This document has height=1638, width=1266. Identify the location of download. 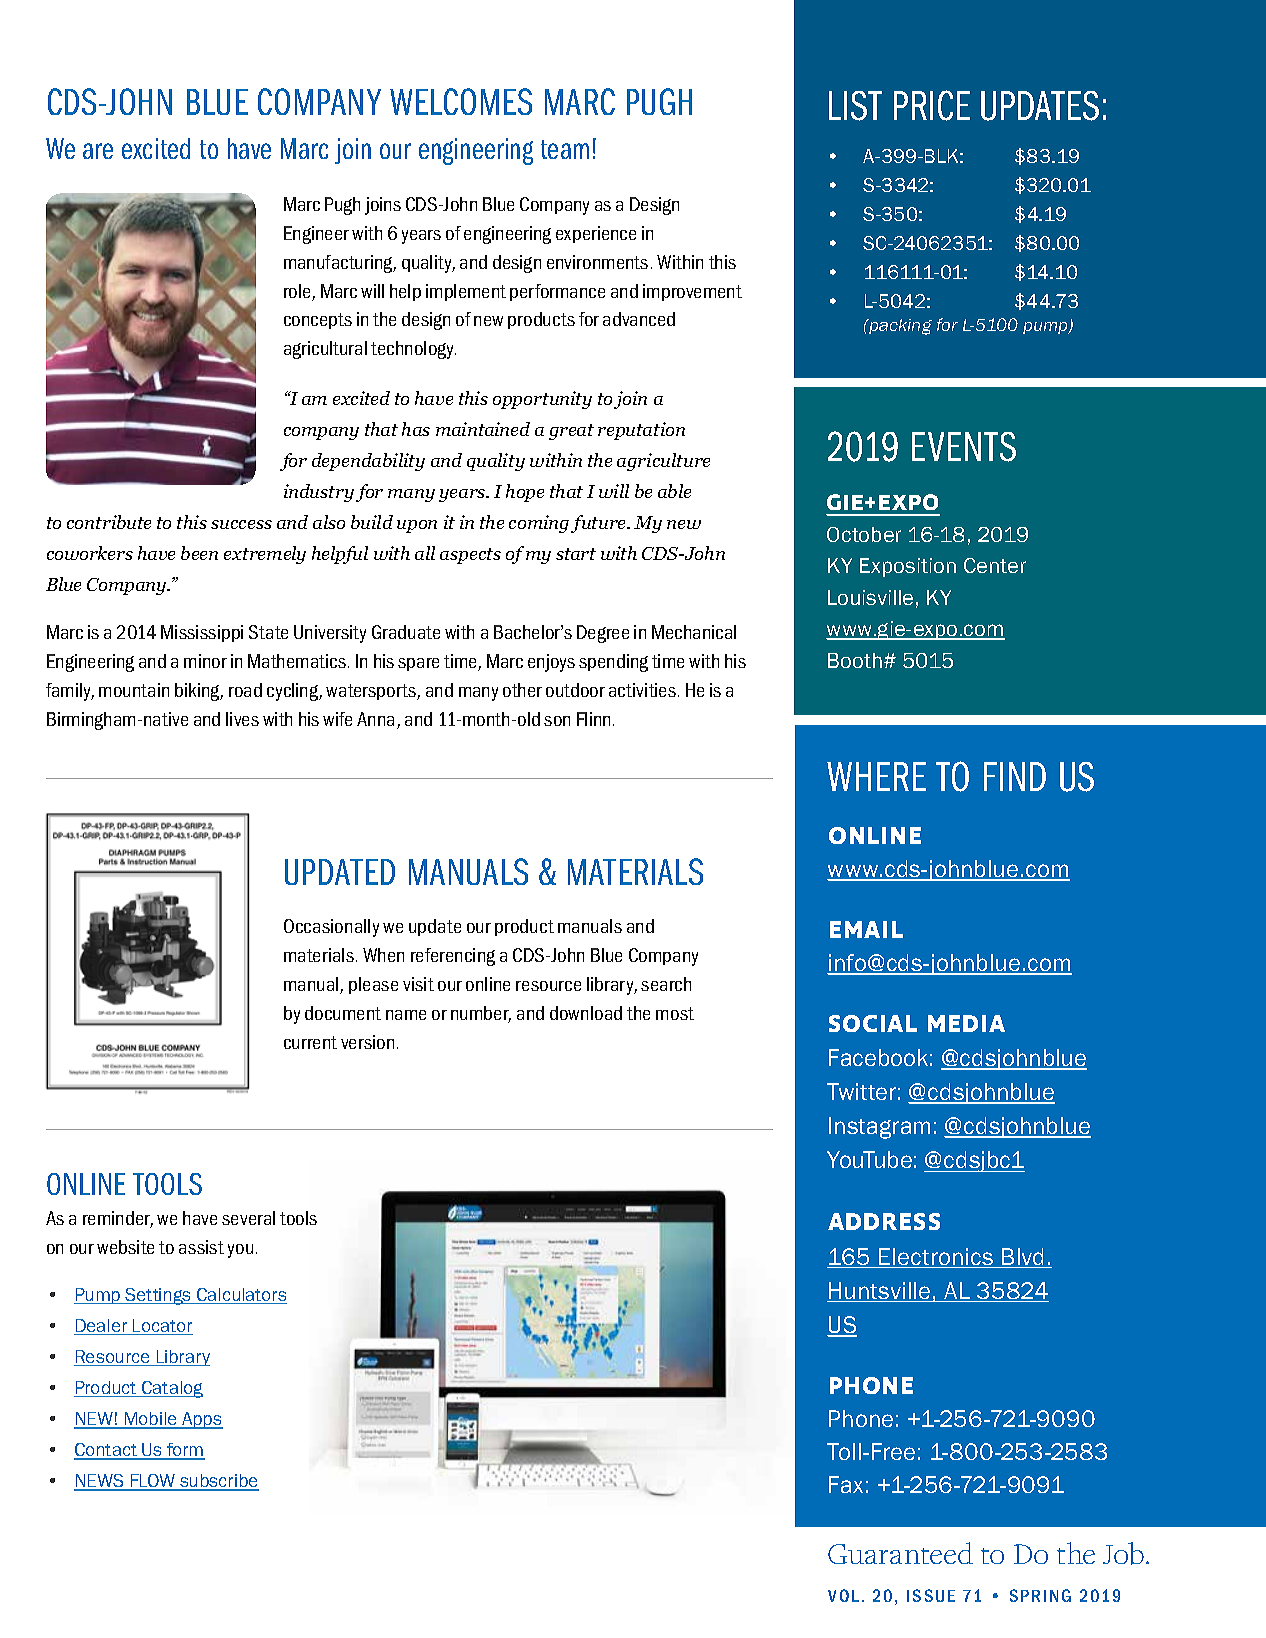
(586, 1013).
